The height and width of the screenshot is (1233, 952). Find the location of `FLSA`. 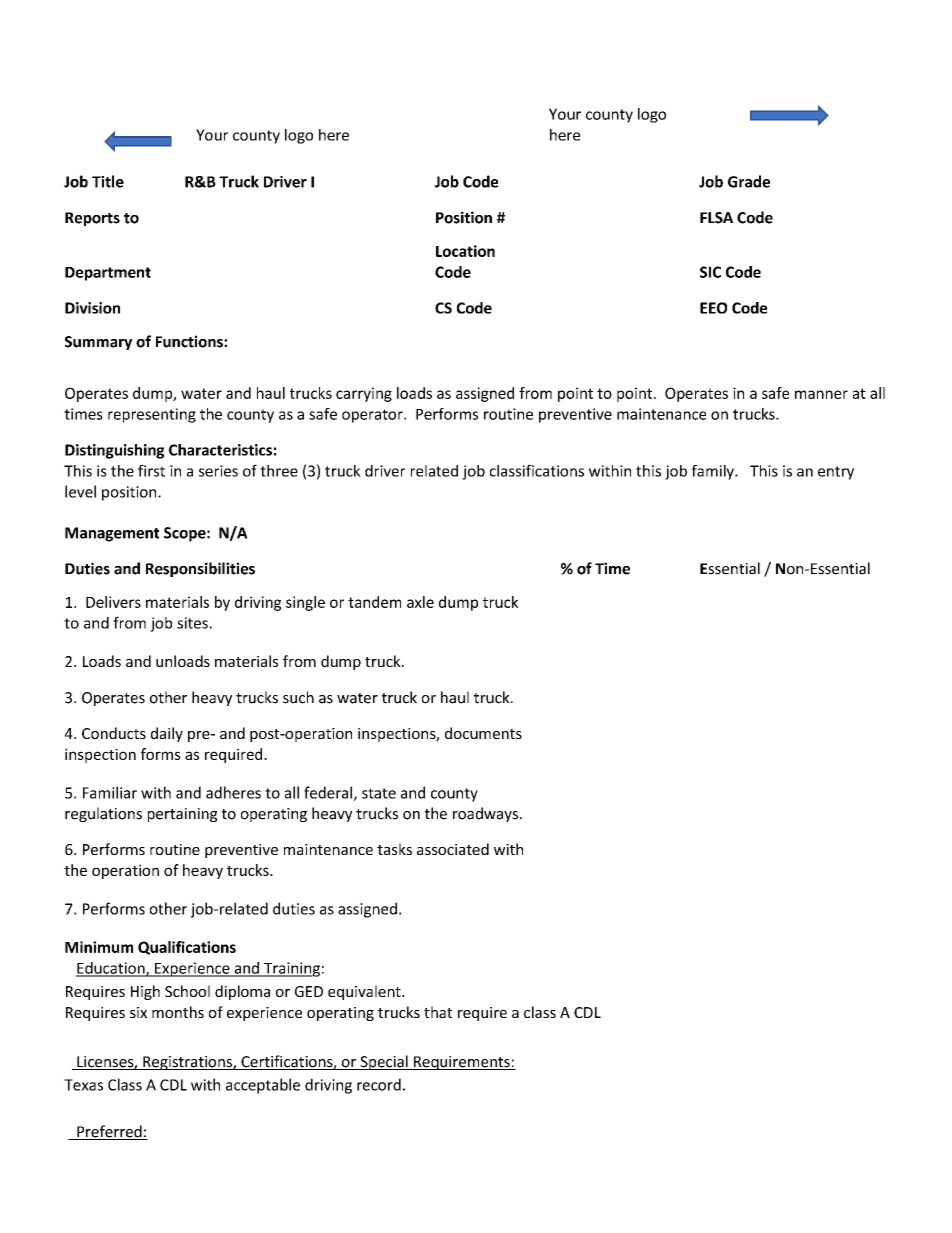

FLSA is located at coordinates (716, 218).
